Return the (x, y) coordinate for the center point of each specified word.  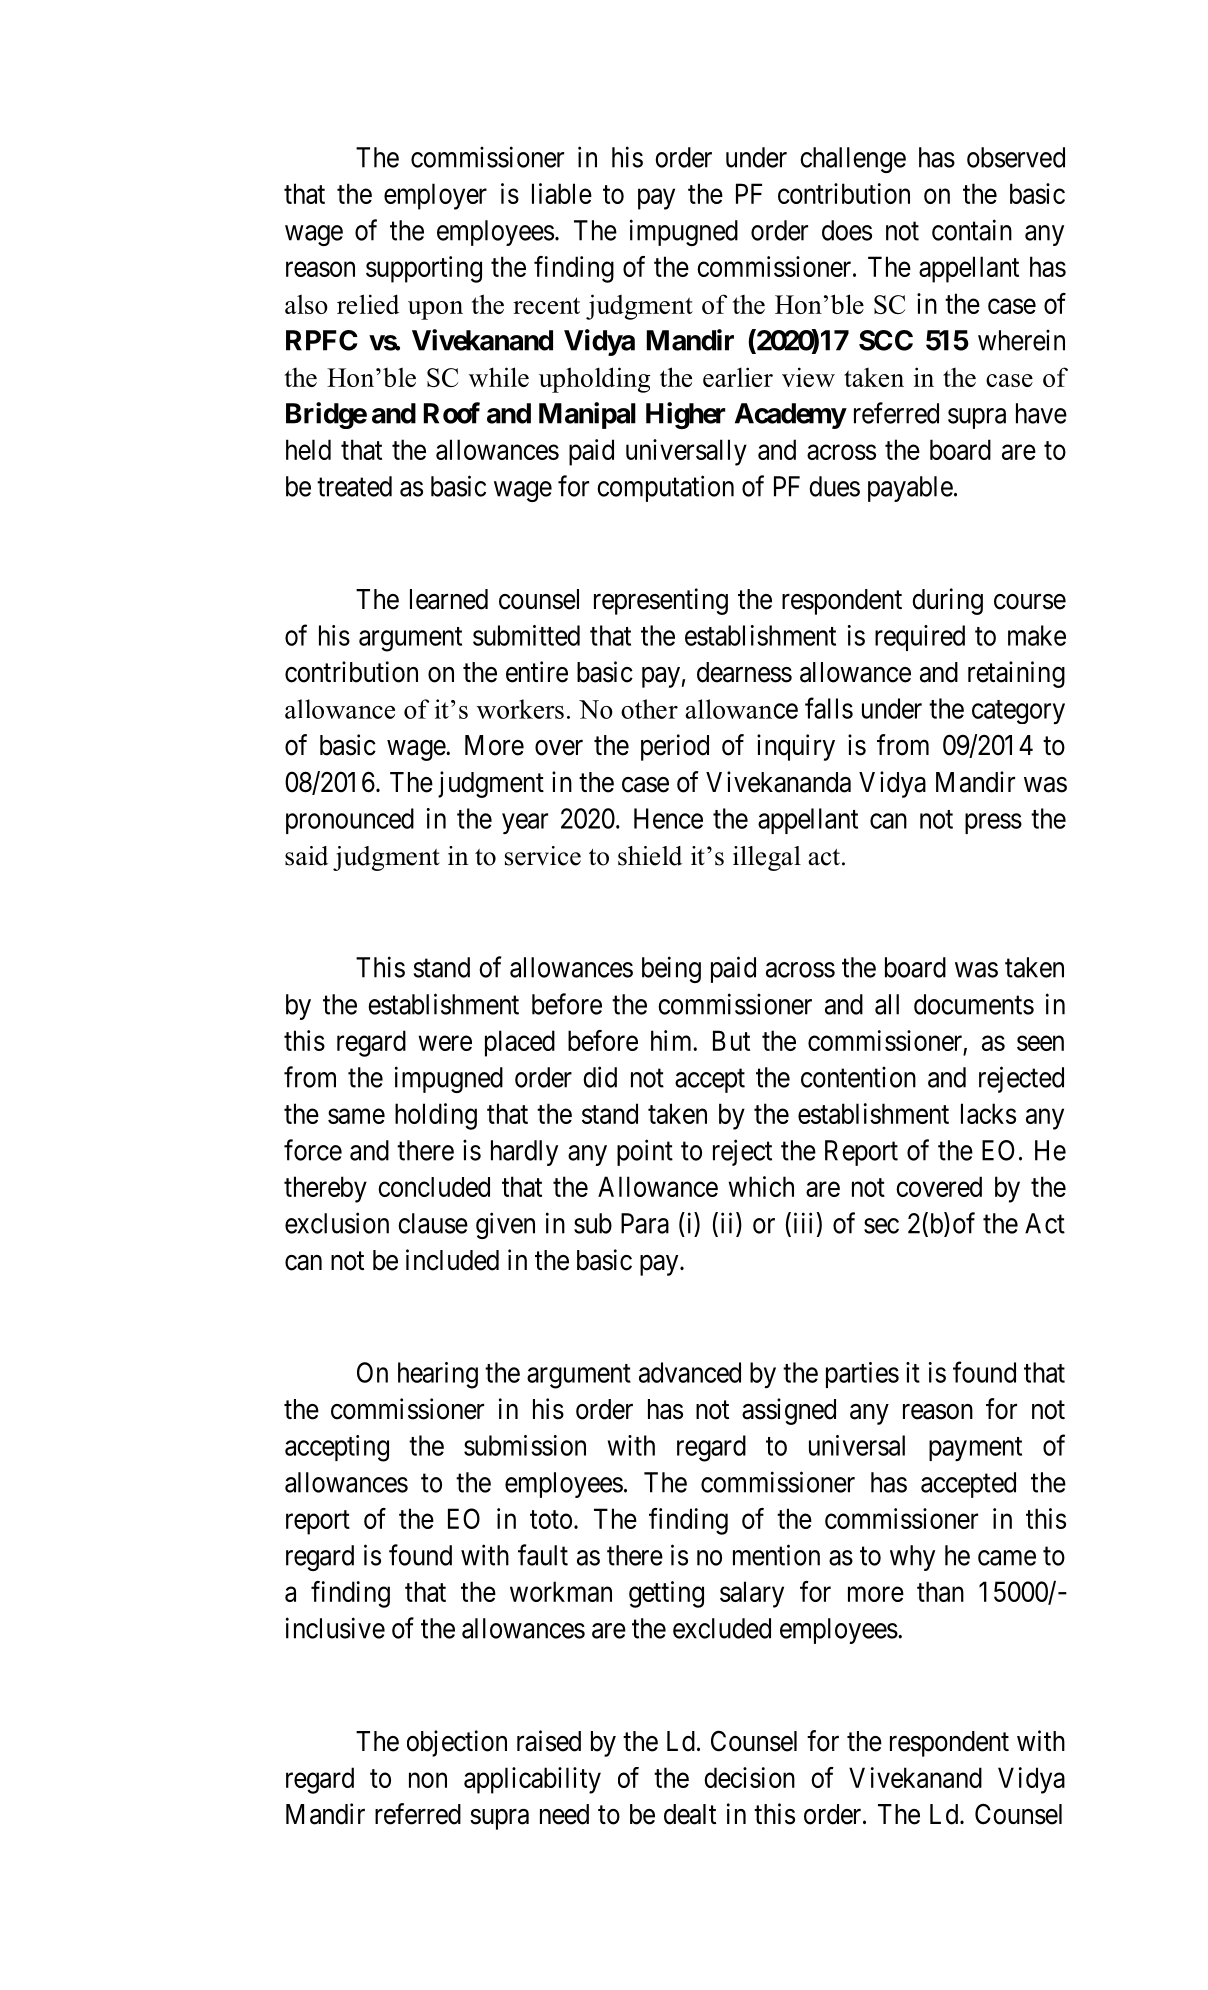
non (428, 1780)
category (1018, 712)
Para (645, 1223)
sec (881, 1226)
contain (972, 230)
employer (435, 196)
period (675, 747)
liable (562, 193)
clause (433, 1223)
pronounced (350, 821)
